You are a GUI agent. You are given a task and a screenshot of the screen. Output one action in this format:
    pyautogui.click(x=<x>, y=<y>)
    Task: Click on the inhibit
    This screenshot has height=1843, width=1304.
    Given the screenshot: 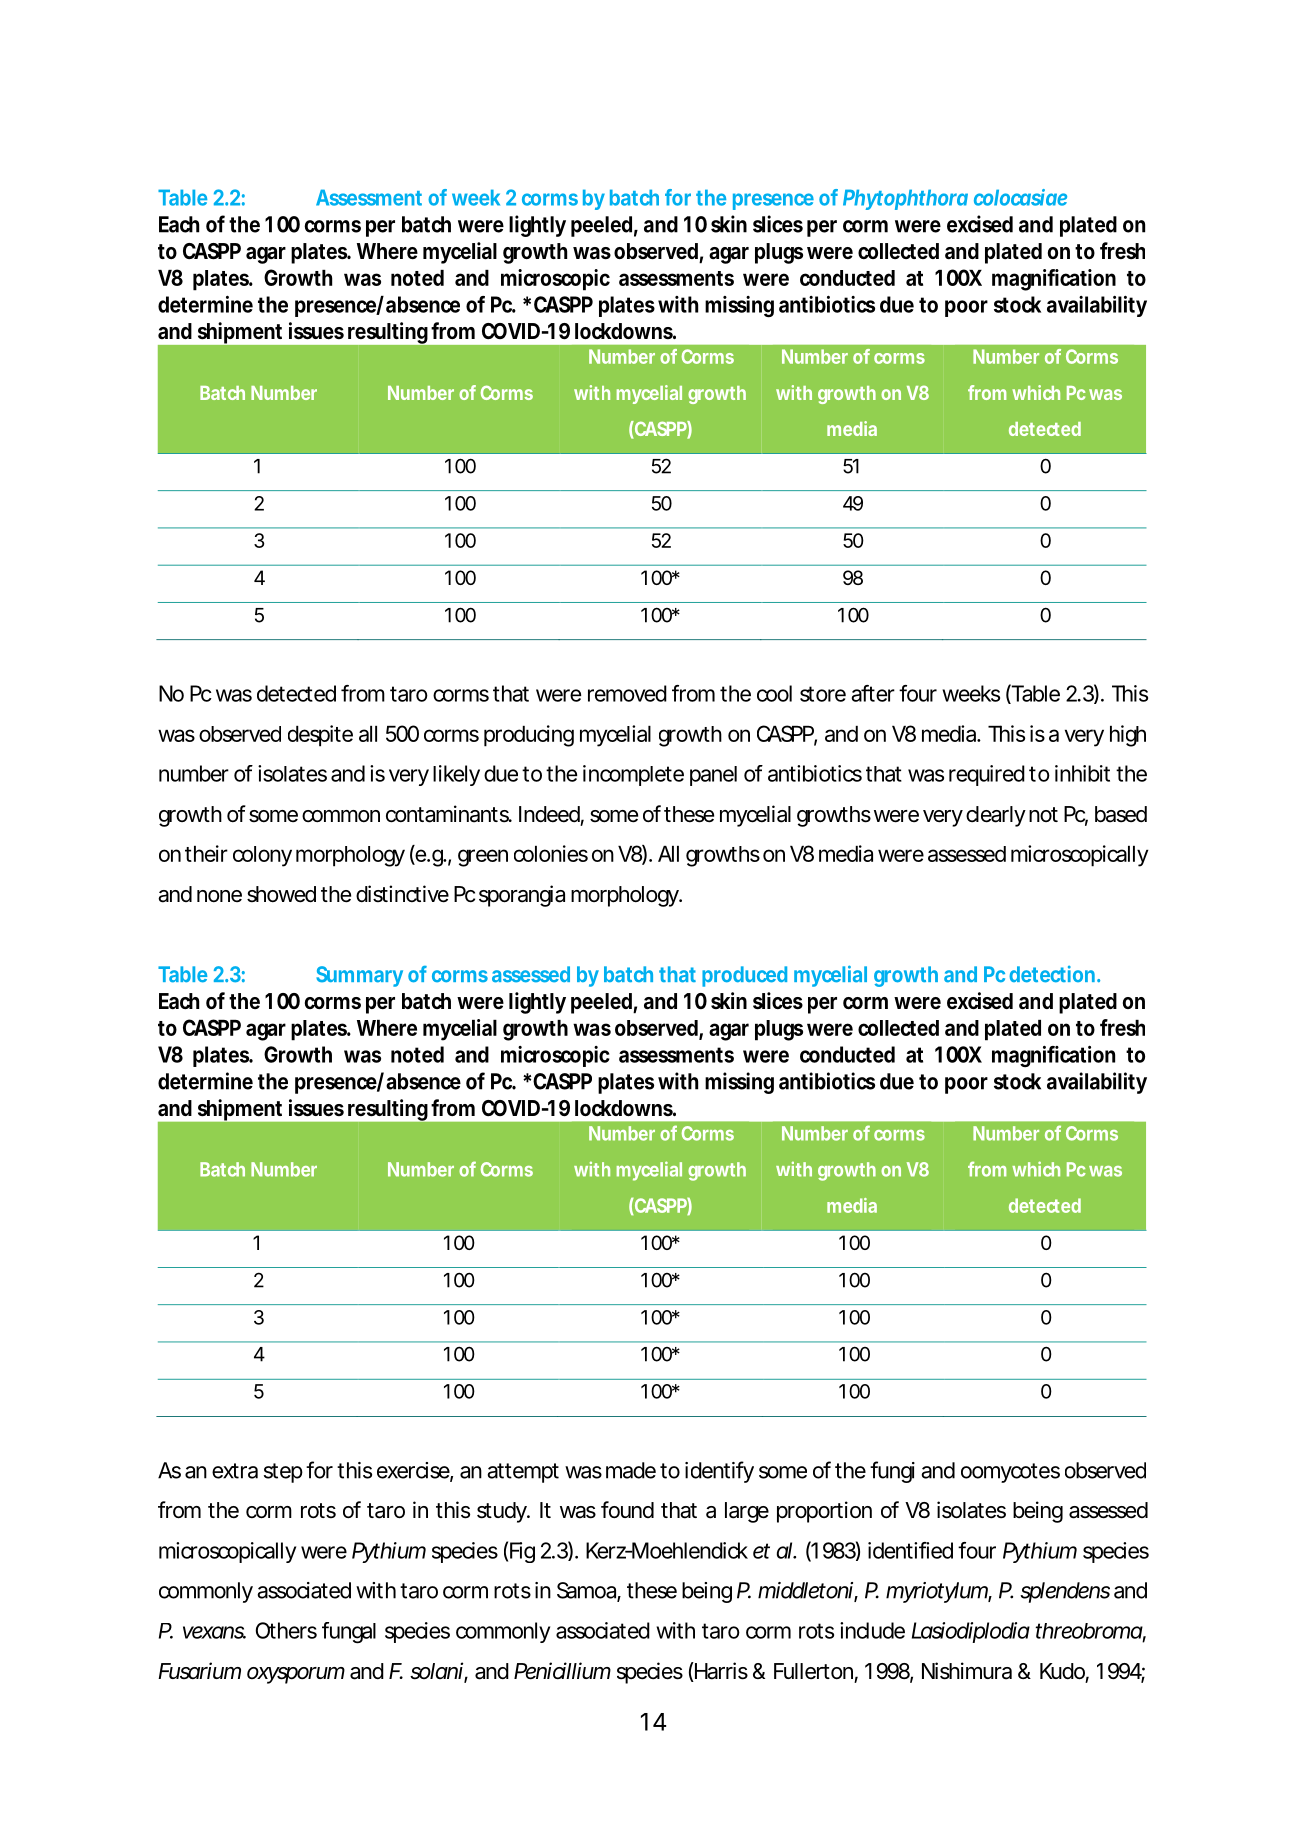 What is the action you would take?
    pyautogui.click(x=1082, y=773)
